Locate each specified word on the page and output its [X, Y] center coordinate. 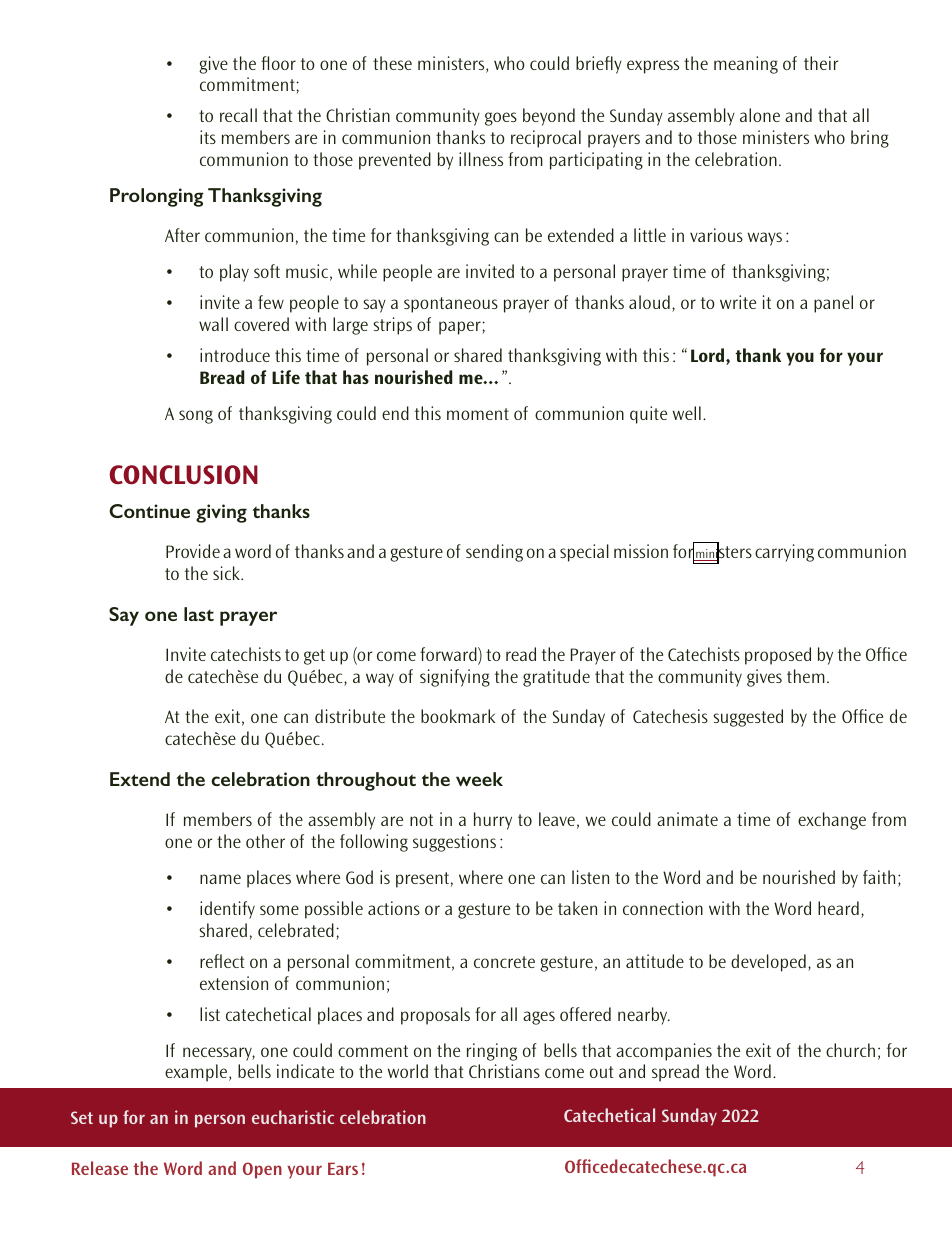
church [850, 1050]
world [408, 1071]
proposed [778, 656]
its [208, 137]
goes [501, 119]
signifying [455, 678]
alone [760, 115]
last [199, 614]
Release [100, 1168]
